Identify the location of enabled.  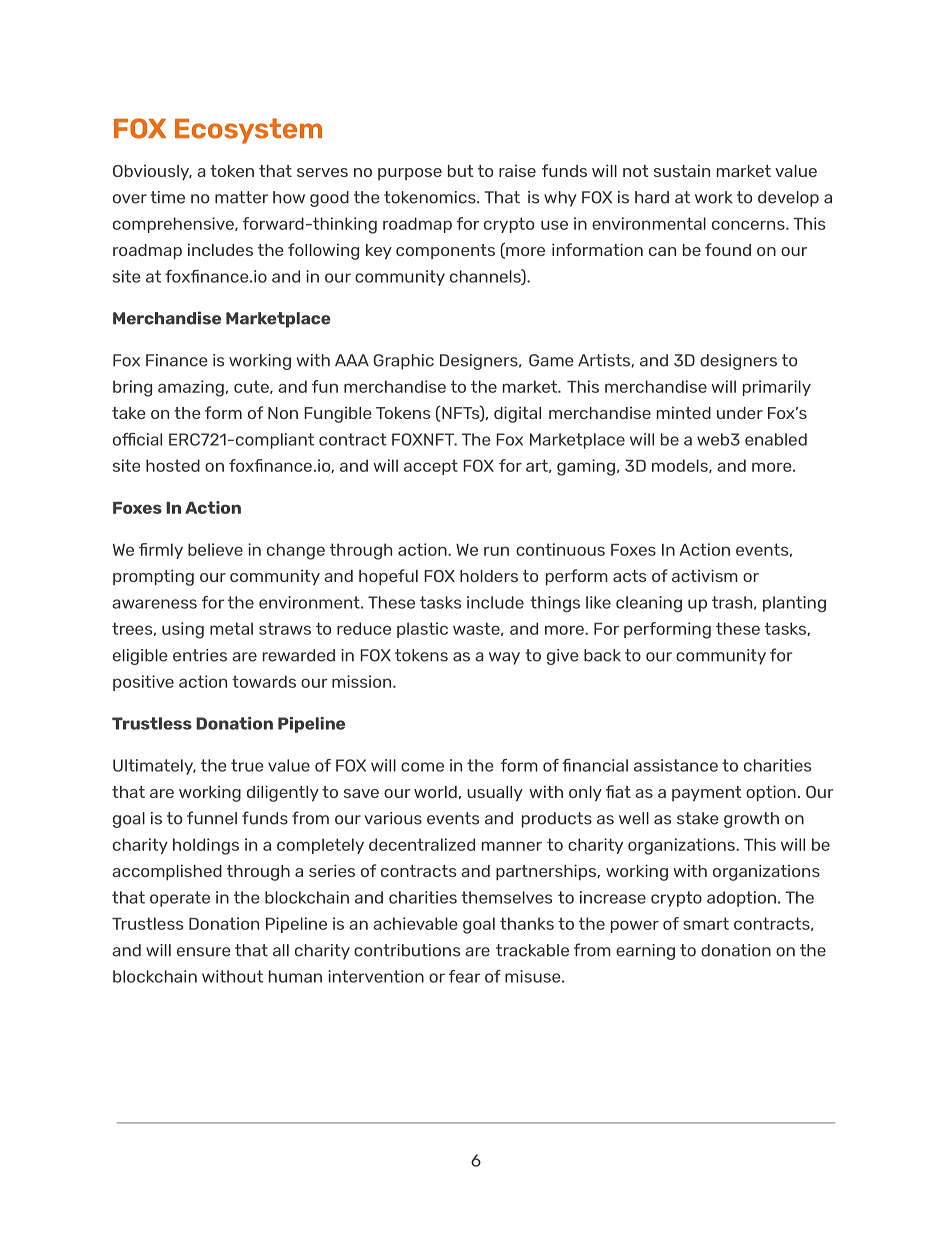
(776, 439).
